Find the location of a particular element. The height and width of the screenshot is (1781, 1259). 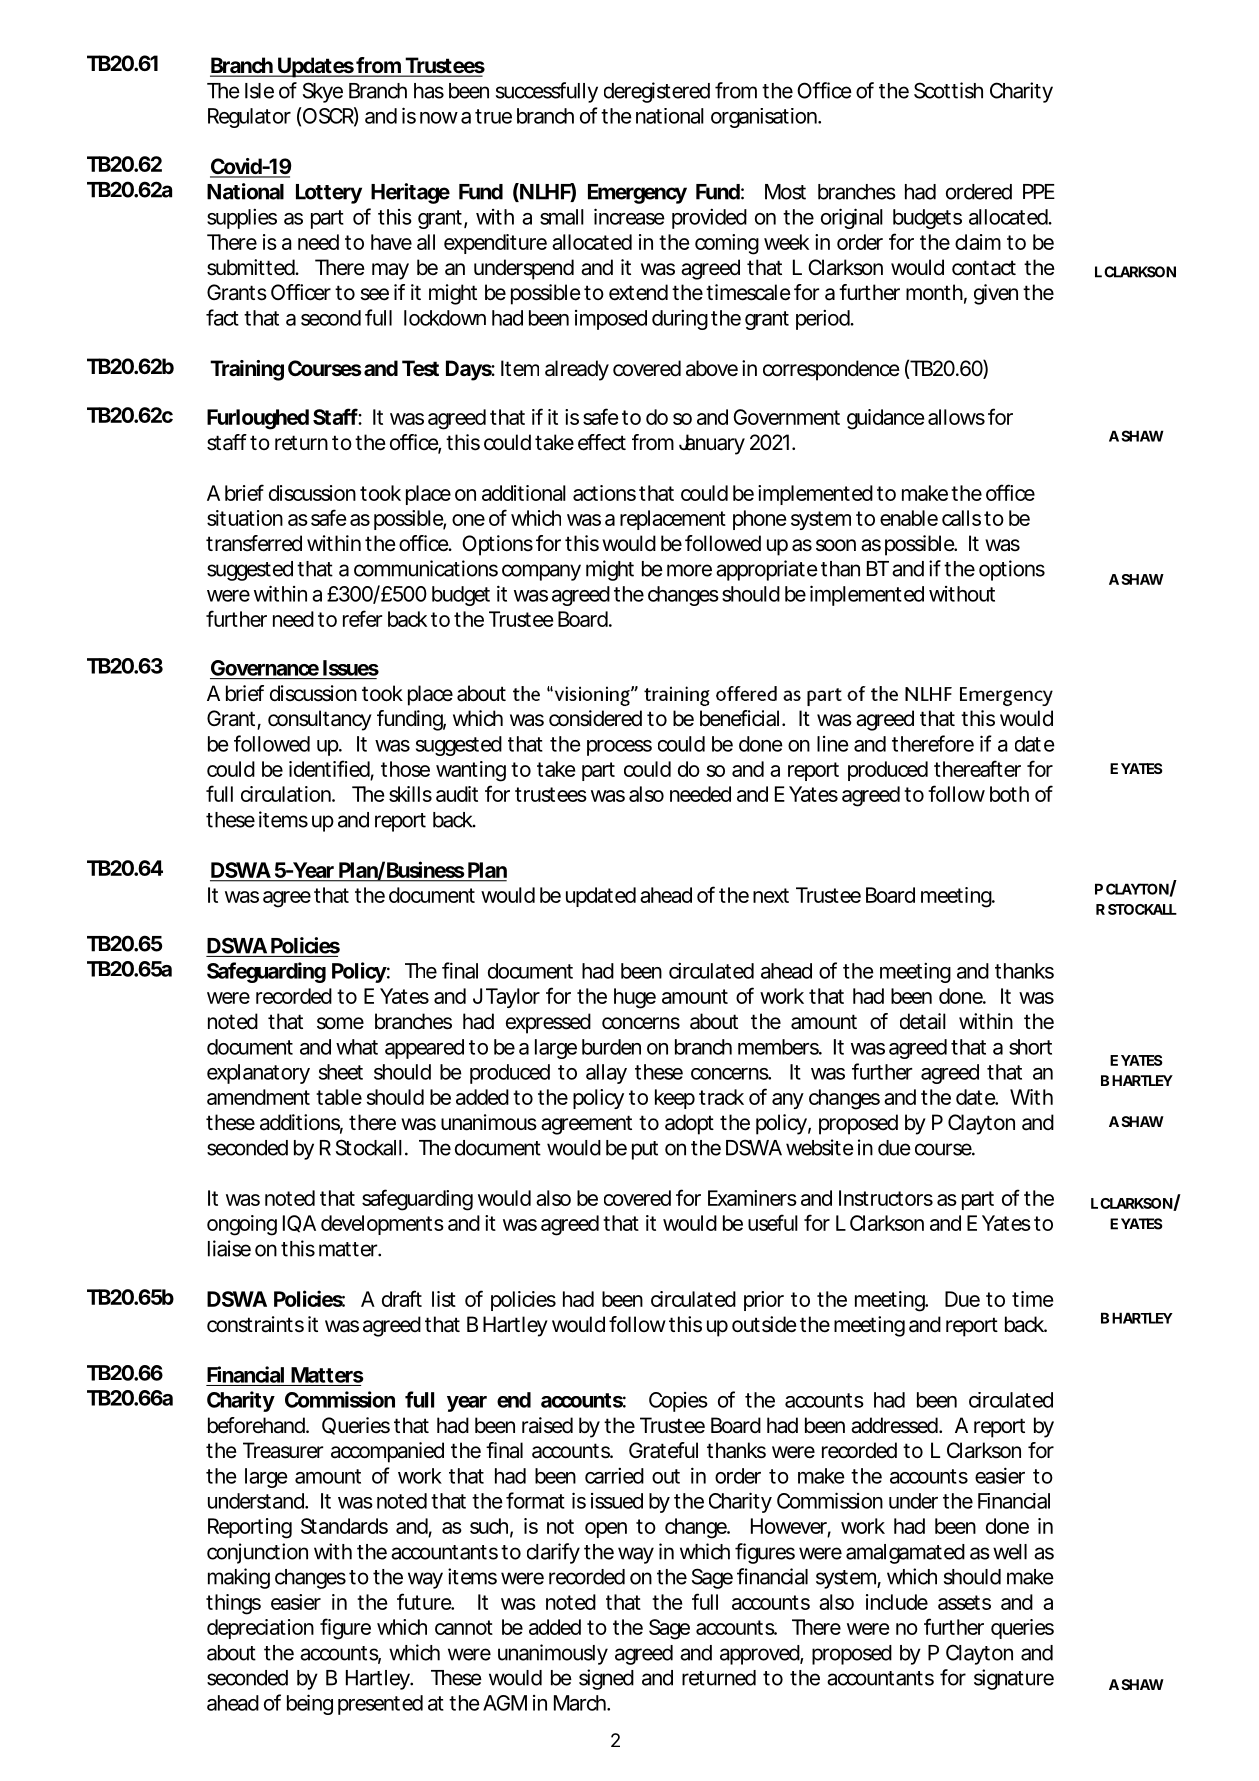

Scottish is located at coordinates (948, 90).
